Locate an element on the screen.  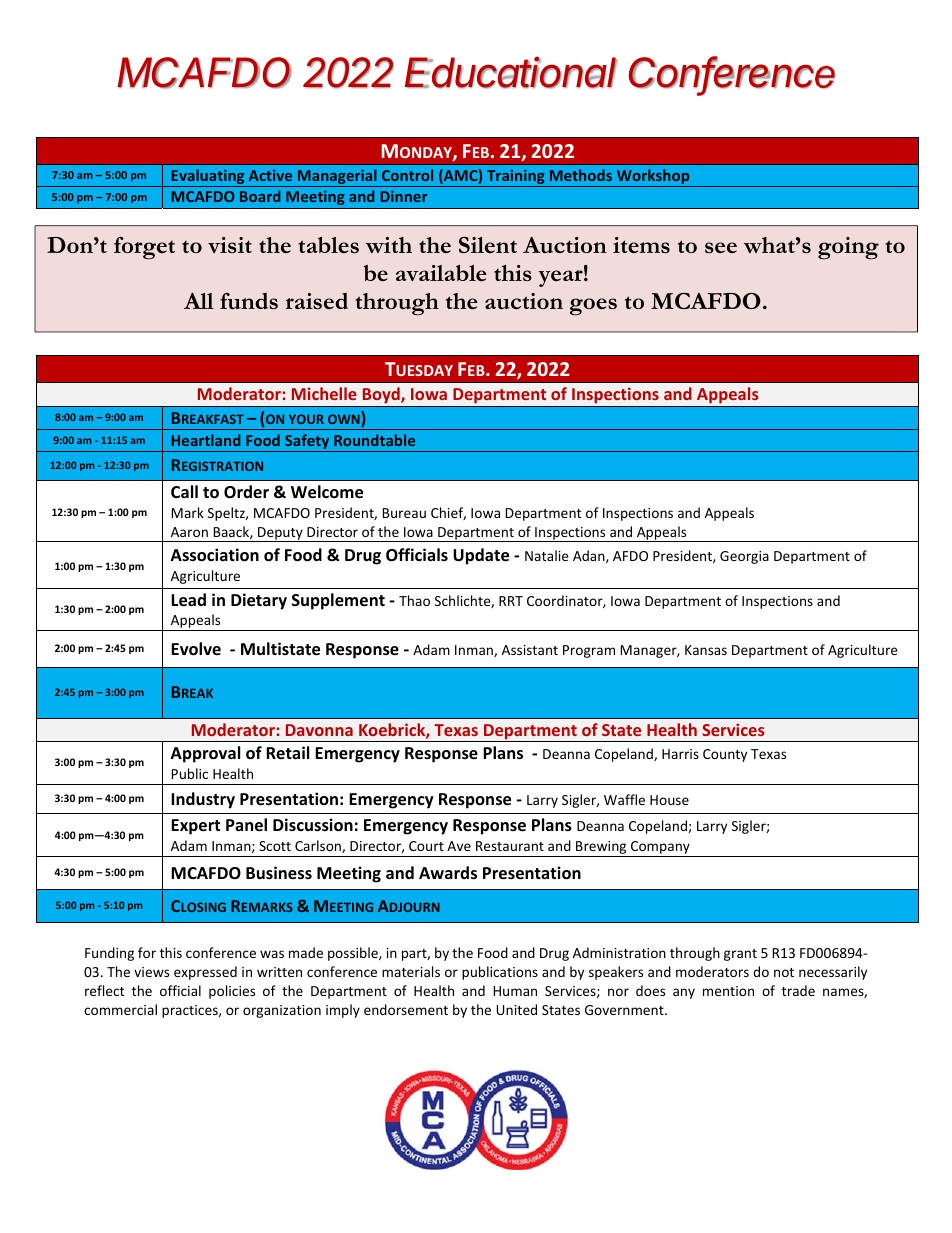
expressed is located at coordinates (205, 973).
